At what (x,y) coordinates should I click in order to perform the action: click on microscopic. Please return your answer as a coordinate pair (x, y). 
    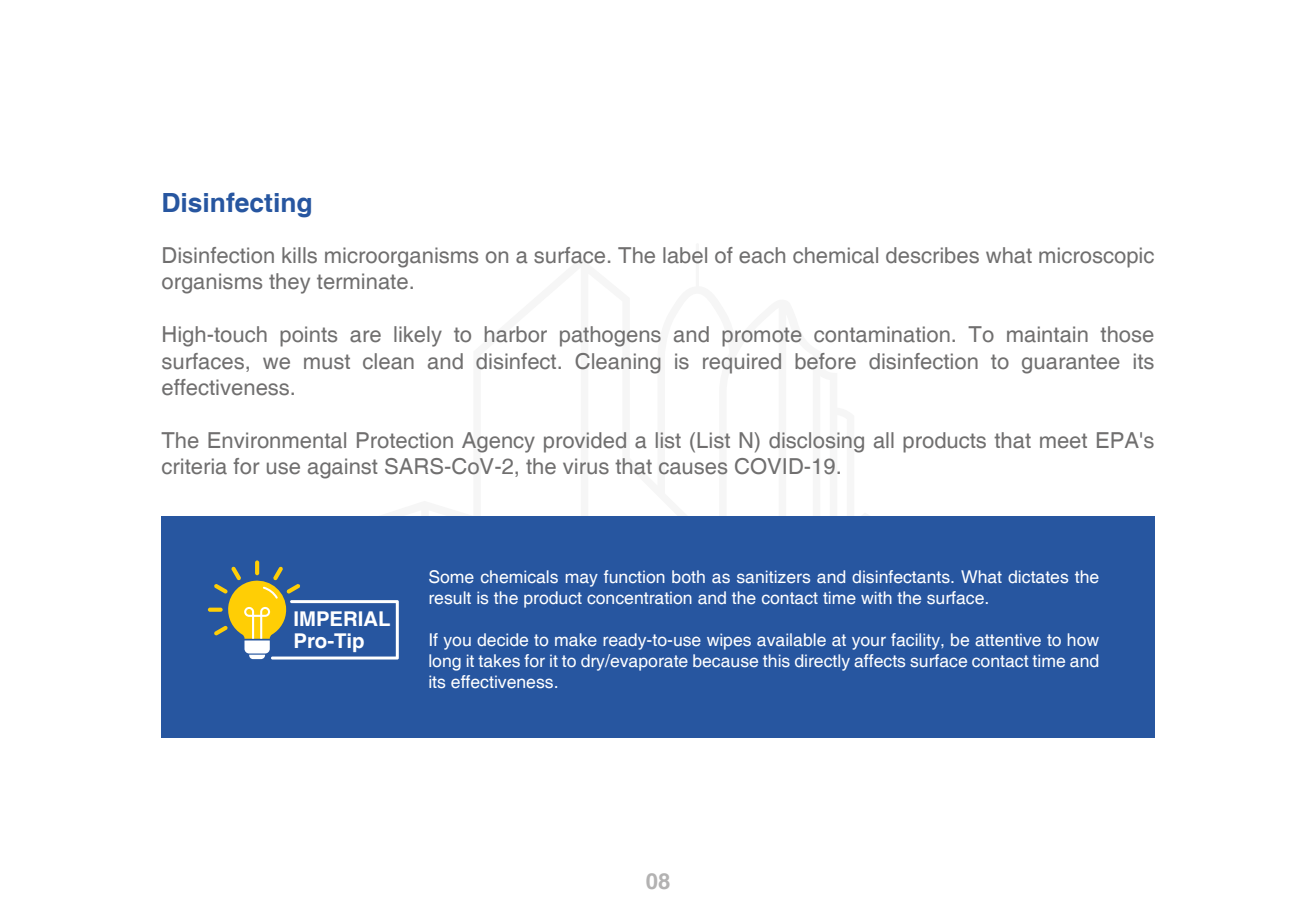
    Looking at the image, I should click on (1096, 257).
